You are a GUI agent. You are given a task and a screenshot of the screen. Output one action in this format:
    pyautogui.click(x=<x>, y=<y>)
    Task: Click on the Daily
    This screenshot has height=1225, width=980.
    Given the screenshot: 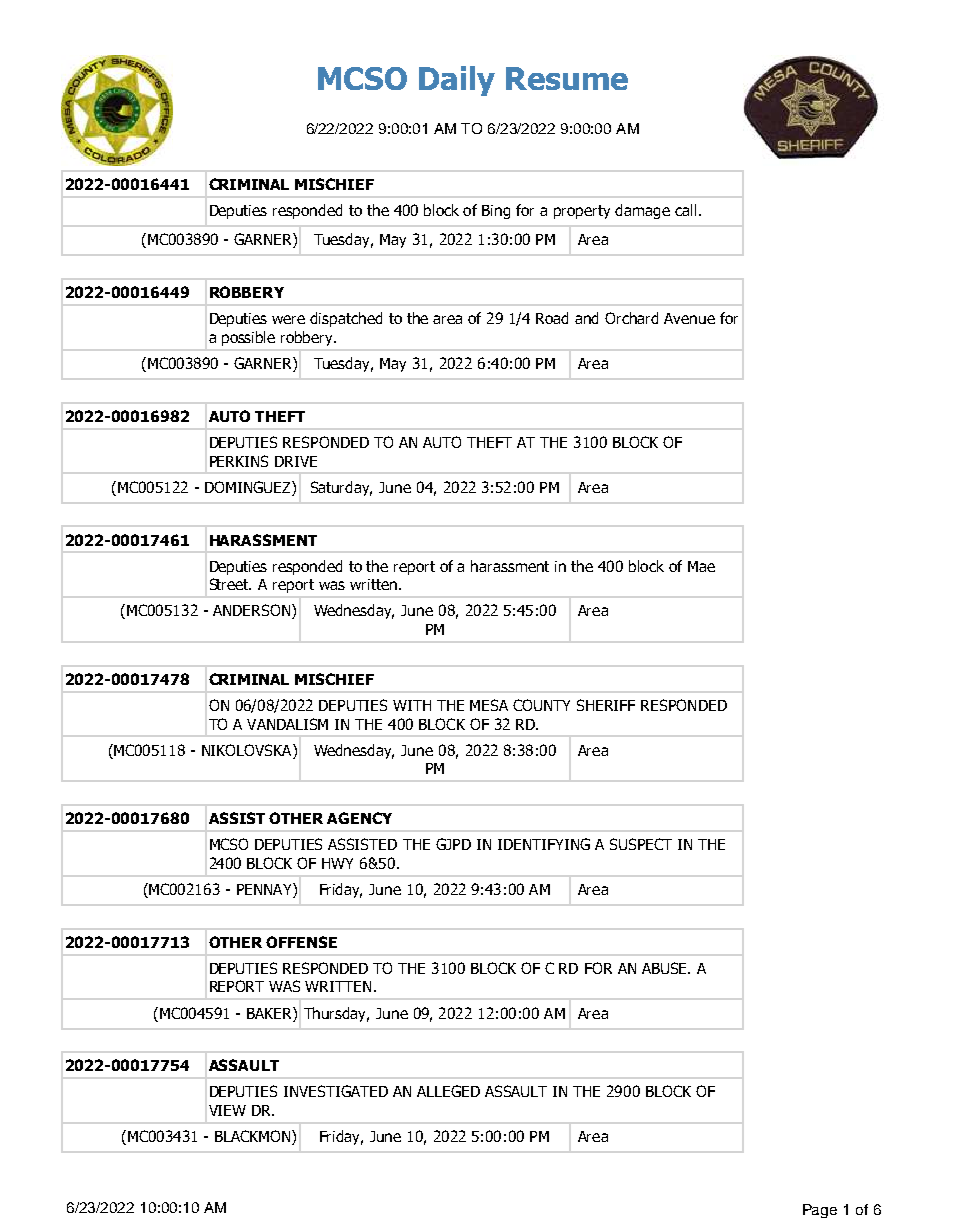 What is the action you would take?
    pyautogui.click(x=457, y=81)
